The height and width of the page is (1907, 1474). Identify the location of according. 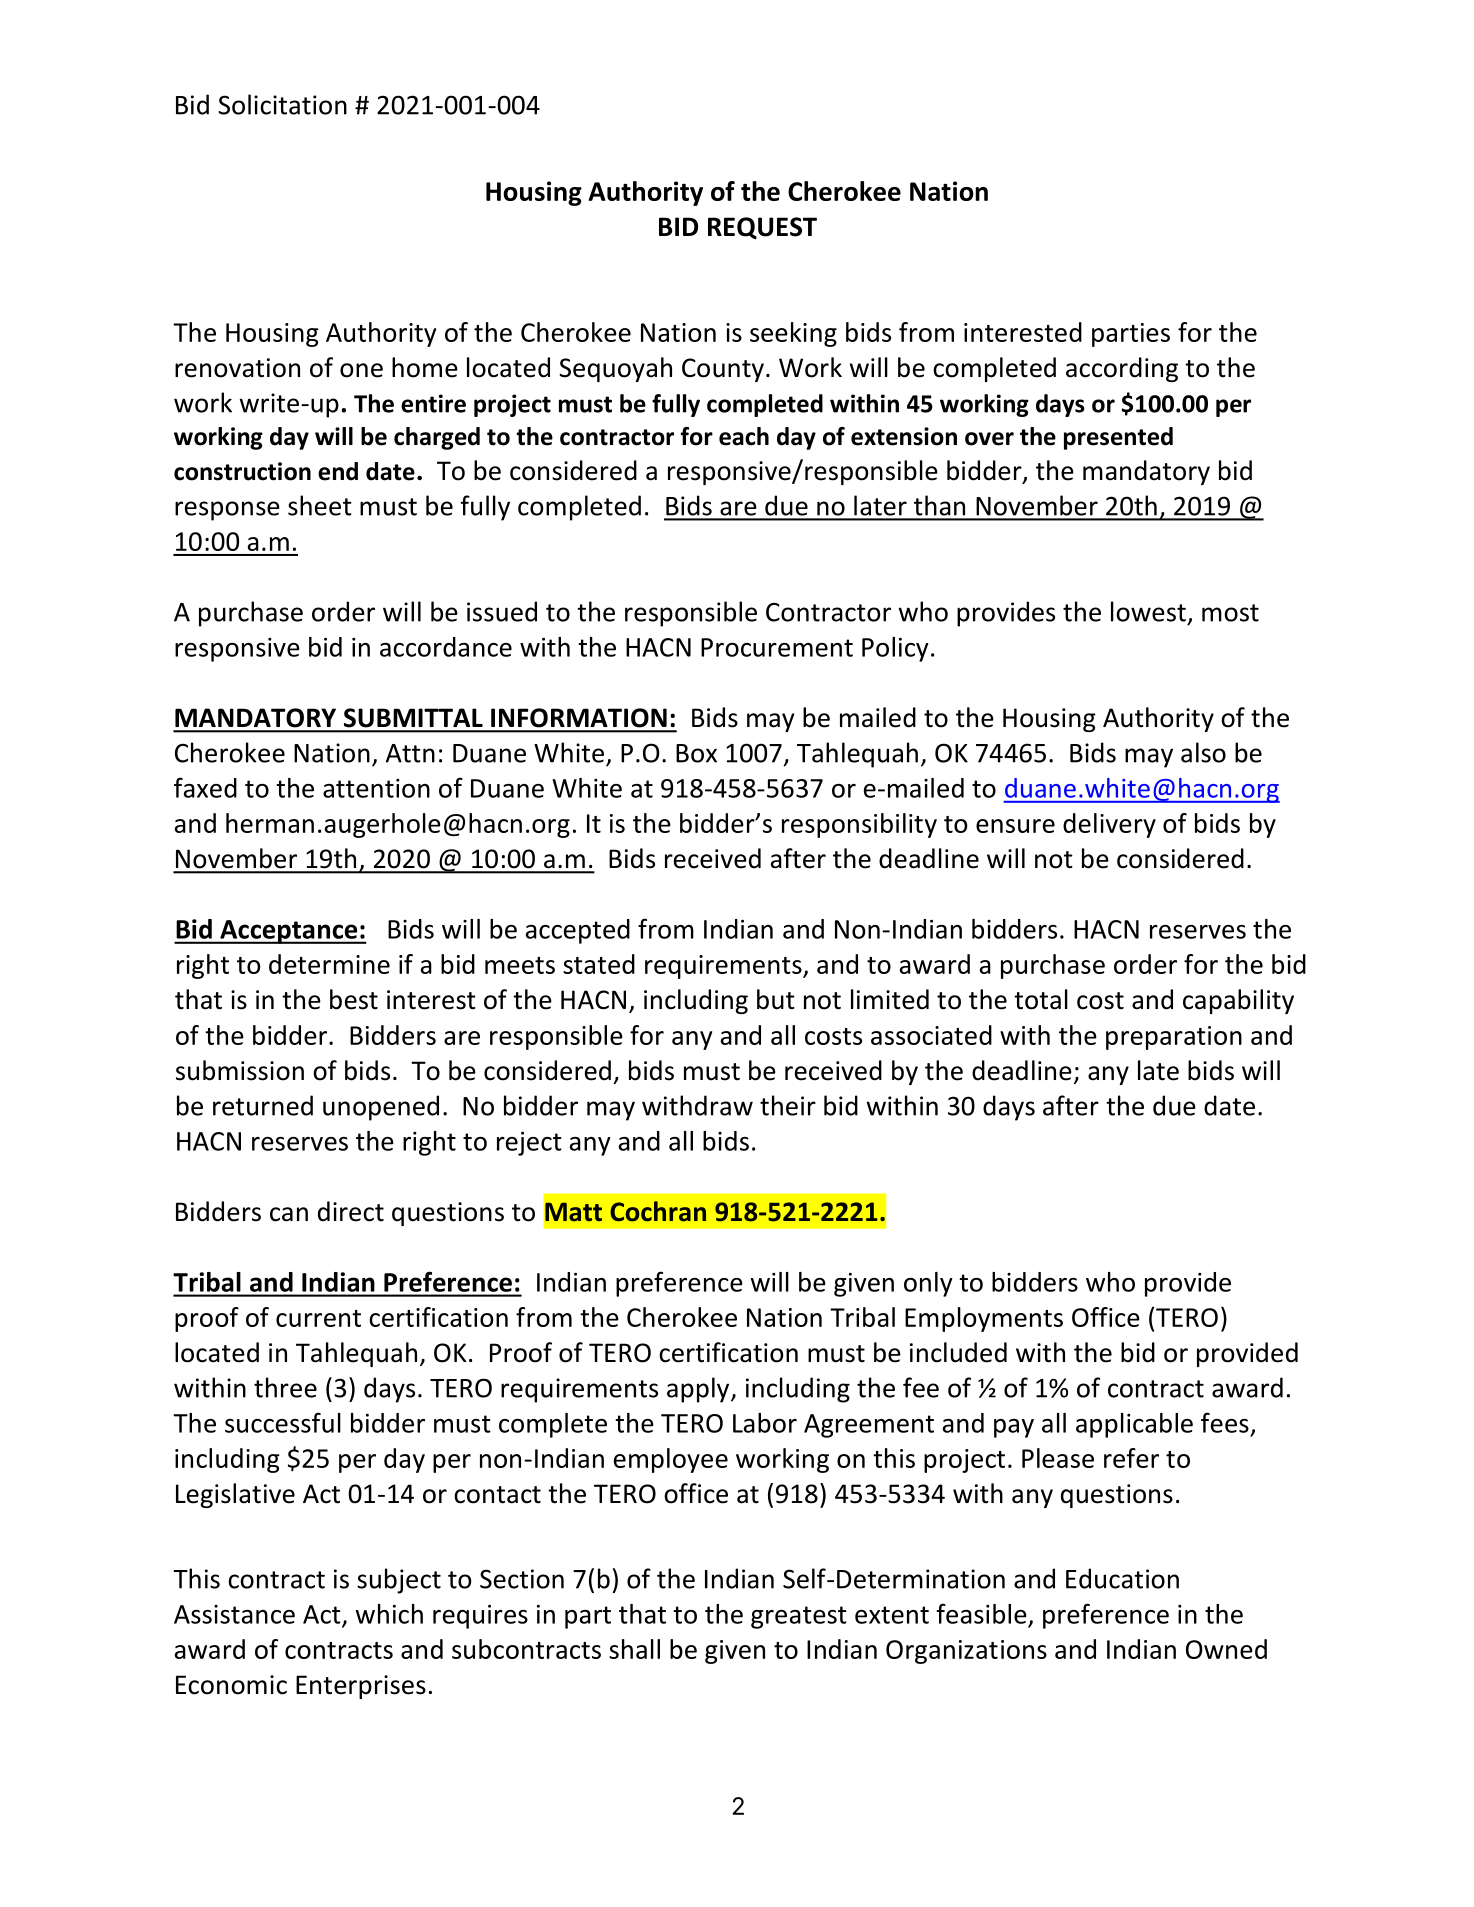
(1122, 369).
